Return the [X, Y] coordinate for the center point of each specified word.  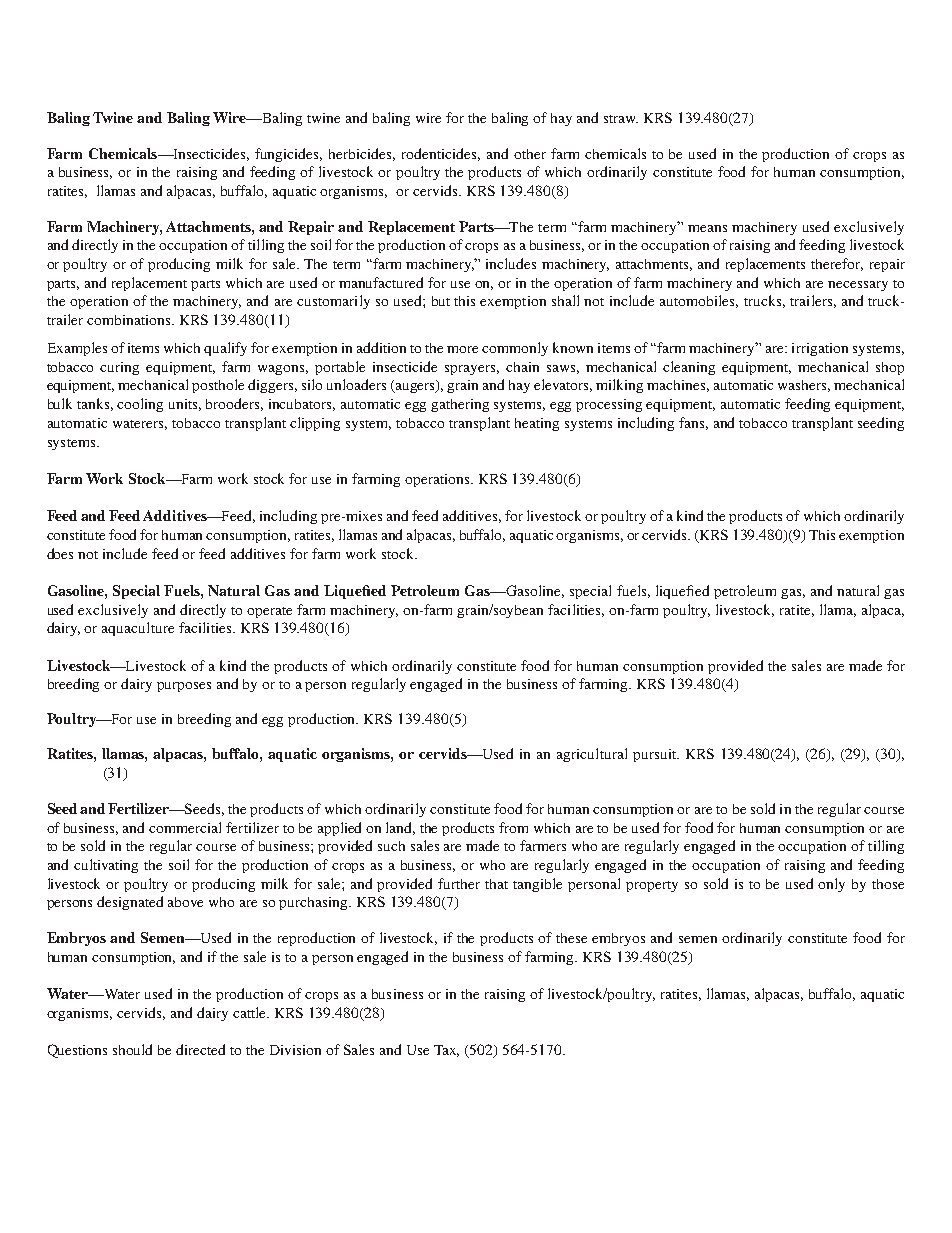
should [132, 1049]
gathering [460, 405]
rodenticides [441, 154]
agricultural [592, 755]
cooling [140, 405]
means [707, 228]
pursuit [656, 755]
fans [693, 423]
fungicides [288, 155]
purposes [184, 687]
